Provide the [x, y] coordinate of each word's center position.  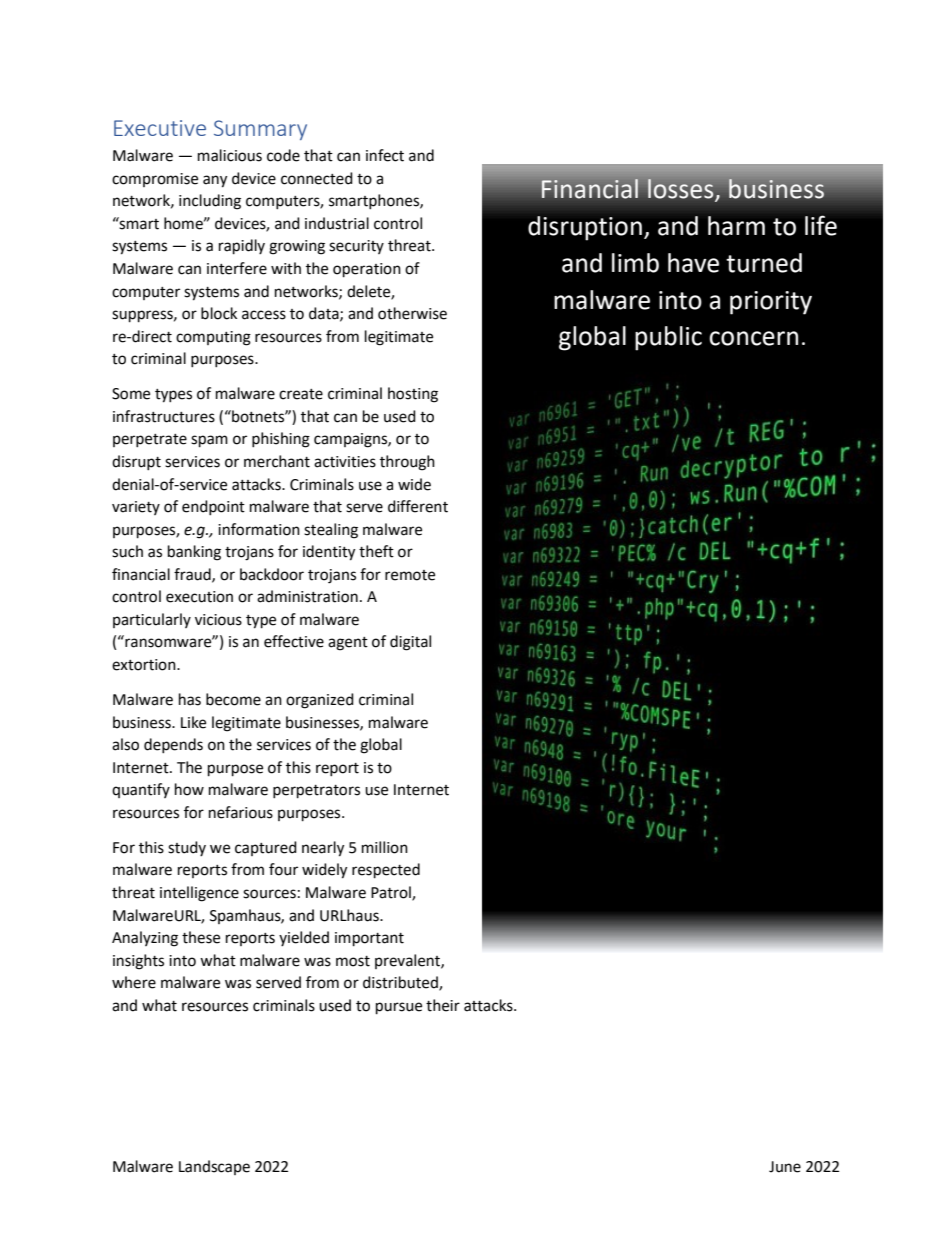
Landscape [214, 1167]
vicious [218, 620]
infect [385, 155]
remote [410, 575]
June [785, 1167]
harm [736, 226]
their [443, 1005]
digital [410, 643]
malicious [230, 155]
